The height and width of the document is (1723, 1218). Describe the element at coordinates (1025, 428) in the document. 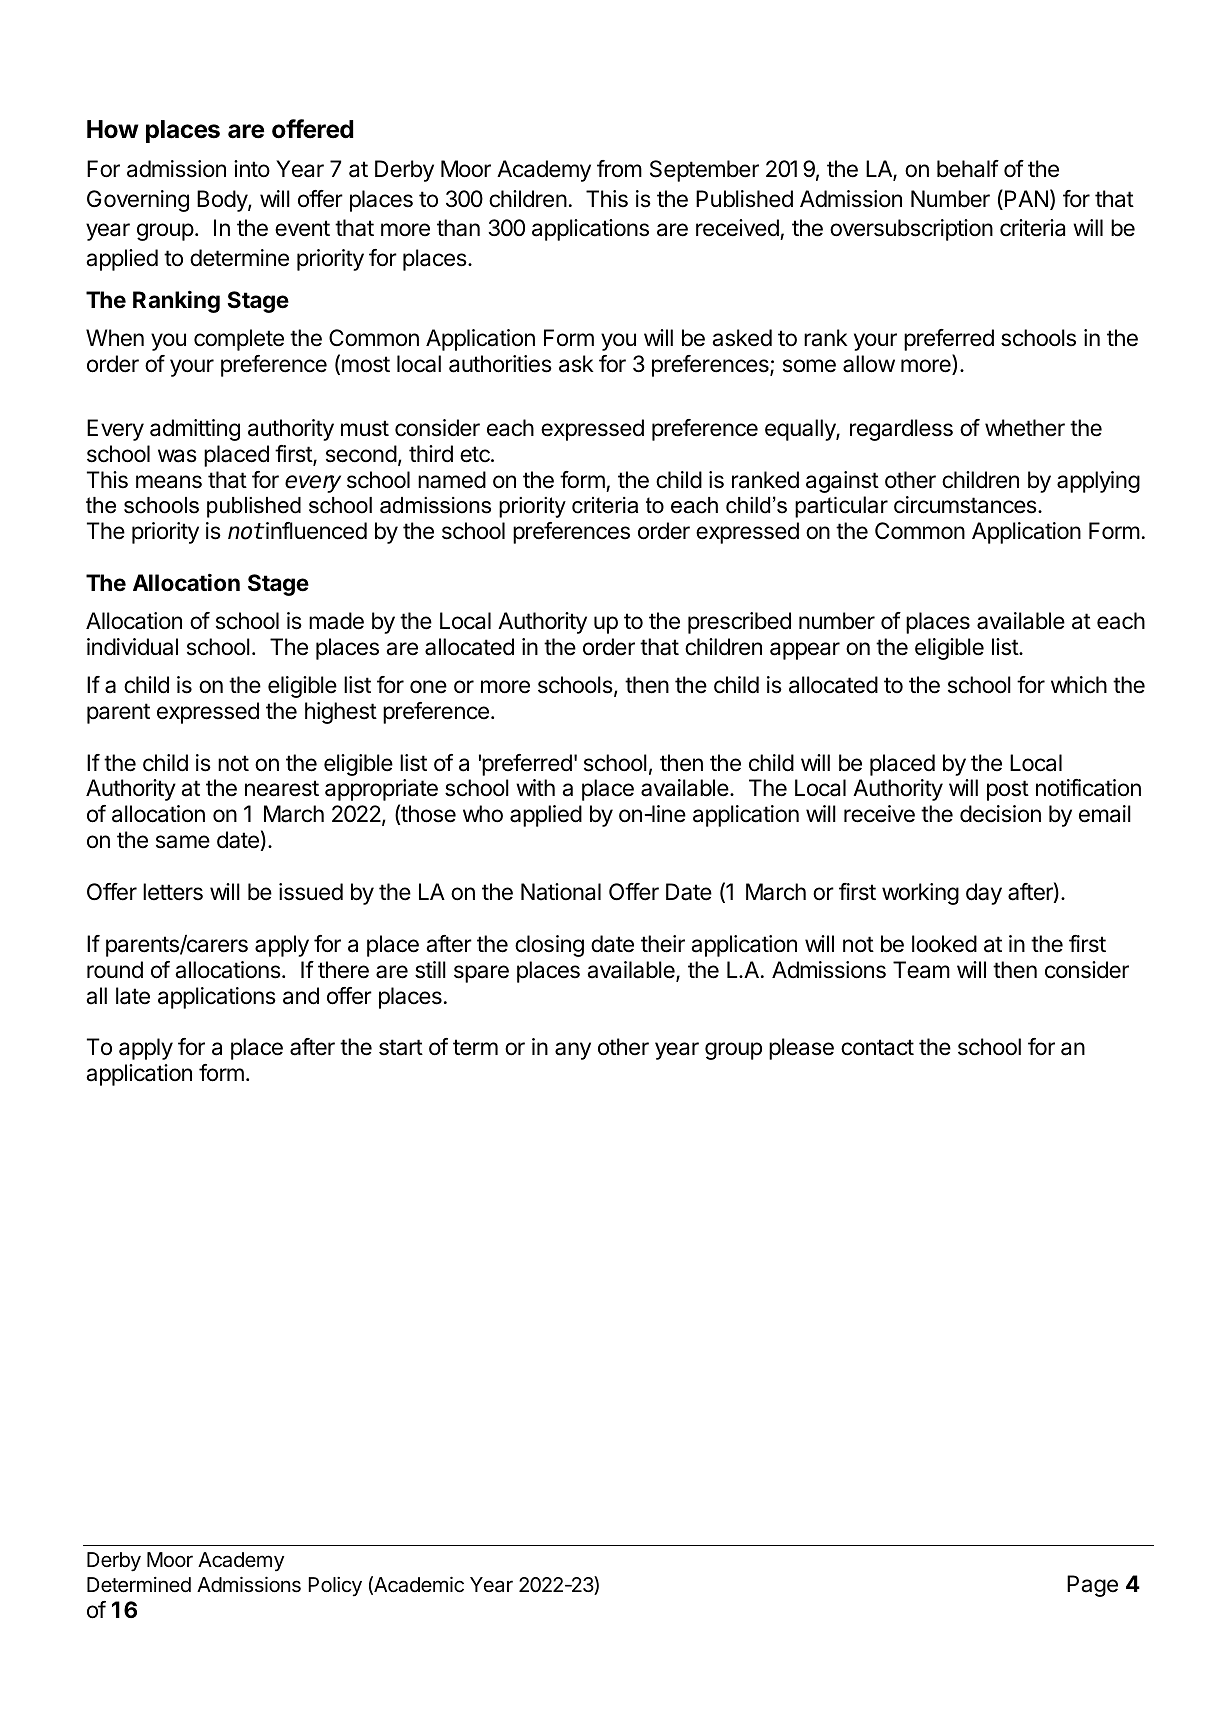

I see `whether` at that location.
